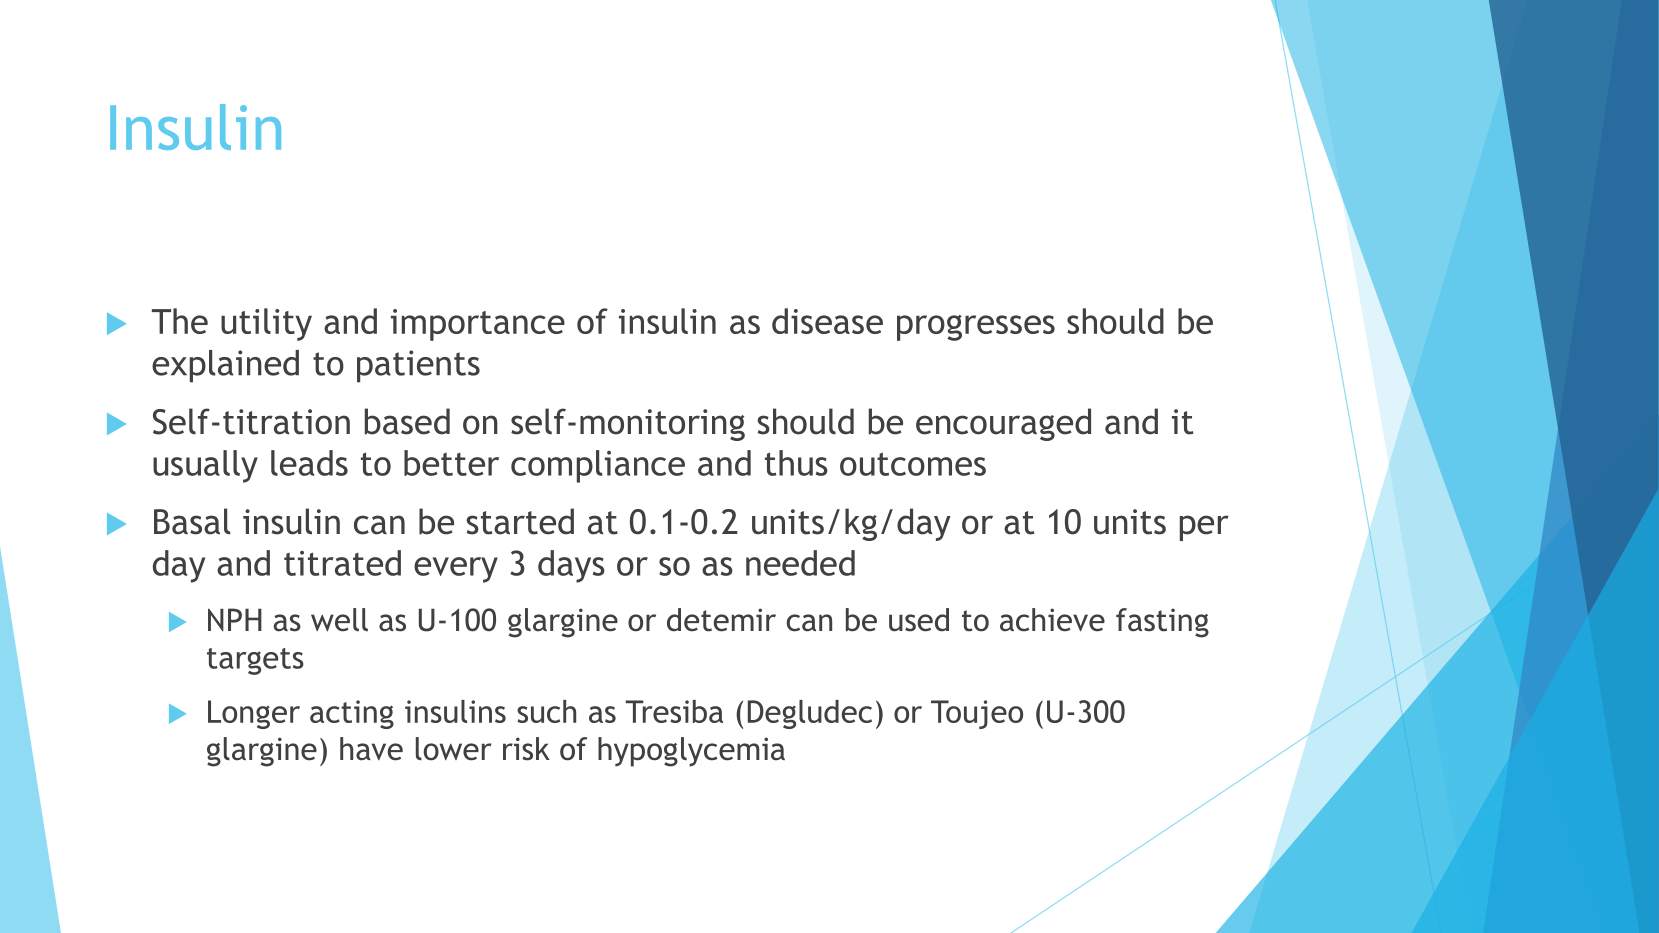 The height and width of the document is (933, 1659). What do you see at coordinates (800, 563) in the document?
I see `needed` at bounding box center [800, 563].
